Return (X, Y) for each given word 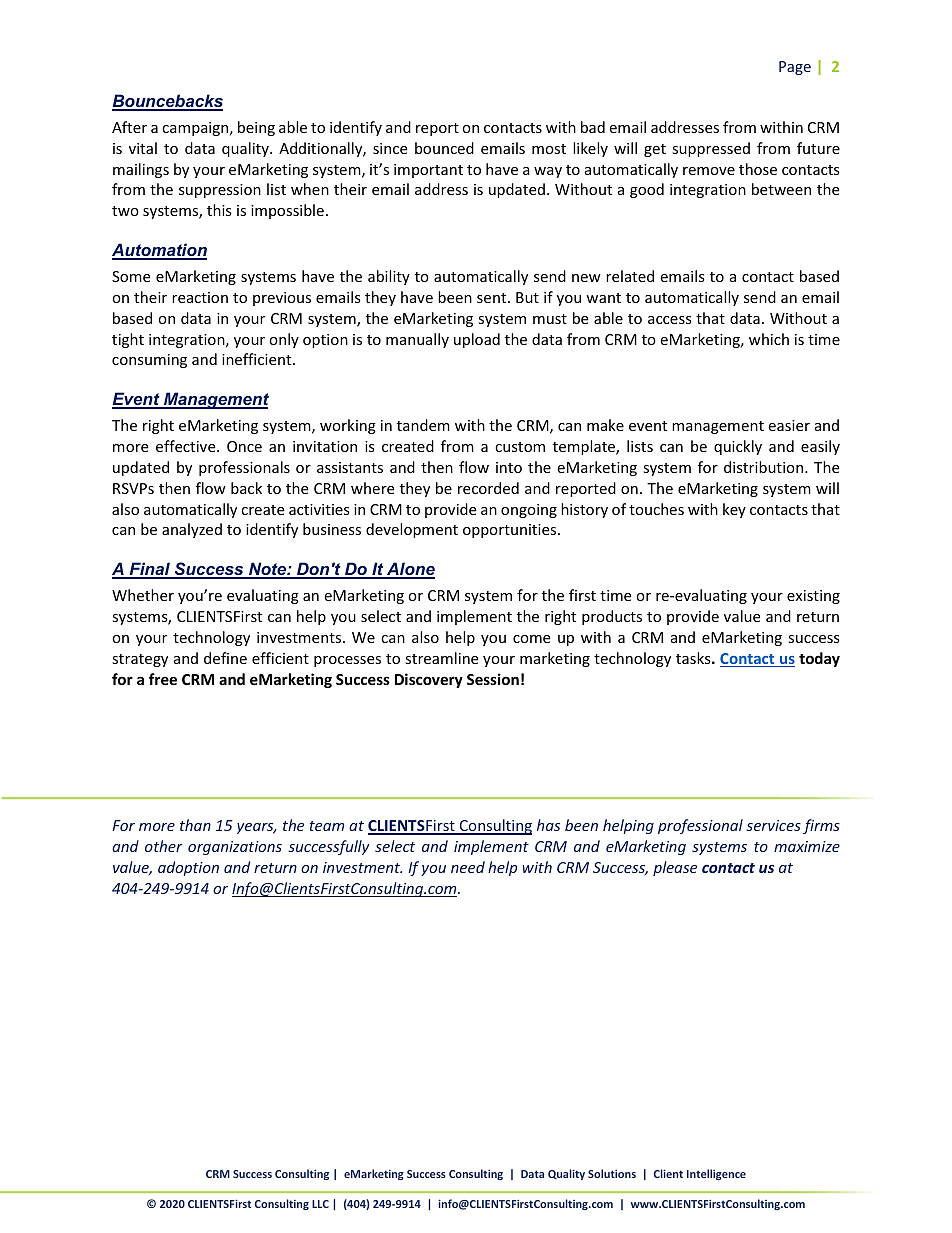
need (468, 867)
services (773, 825)
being (256, 128)
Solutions (612, 1173)
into (509, 467)
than (195, 825)
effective (187, 446)
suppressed (711, 149)
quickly (738, 447)
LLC (320, 1204)
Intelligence (716, 1174)
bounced (444, 148)
